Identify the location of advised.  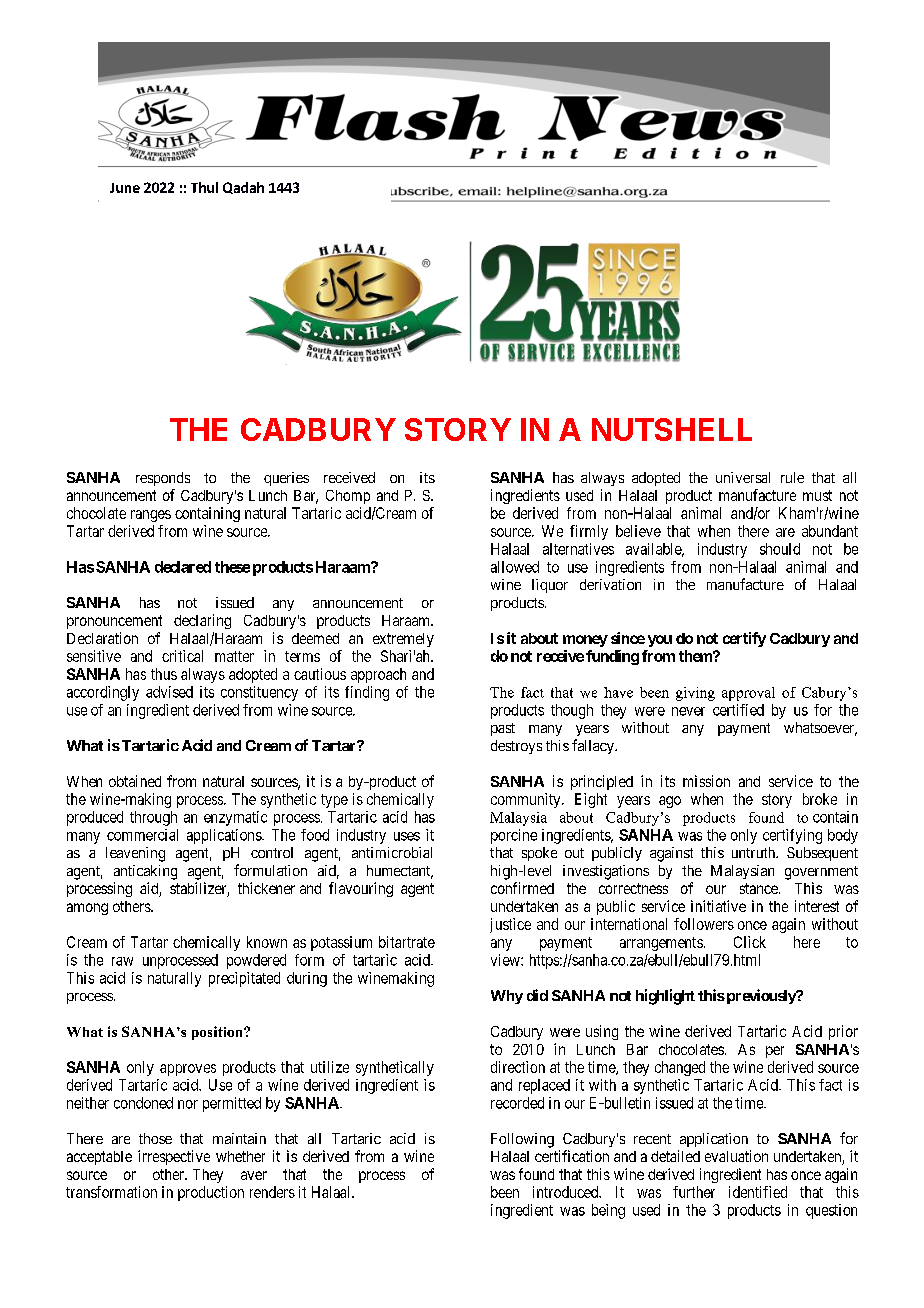
(169, 692).
